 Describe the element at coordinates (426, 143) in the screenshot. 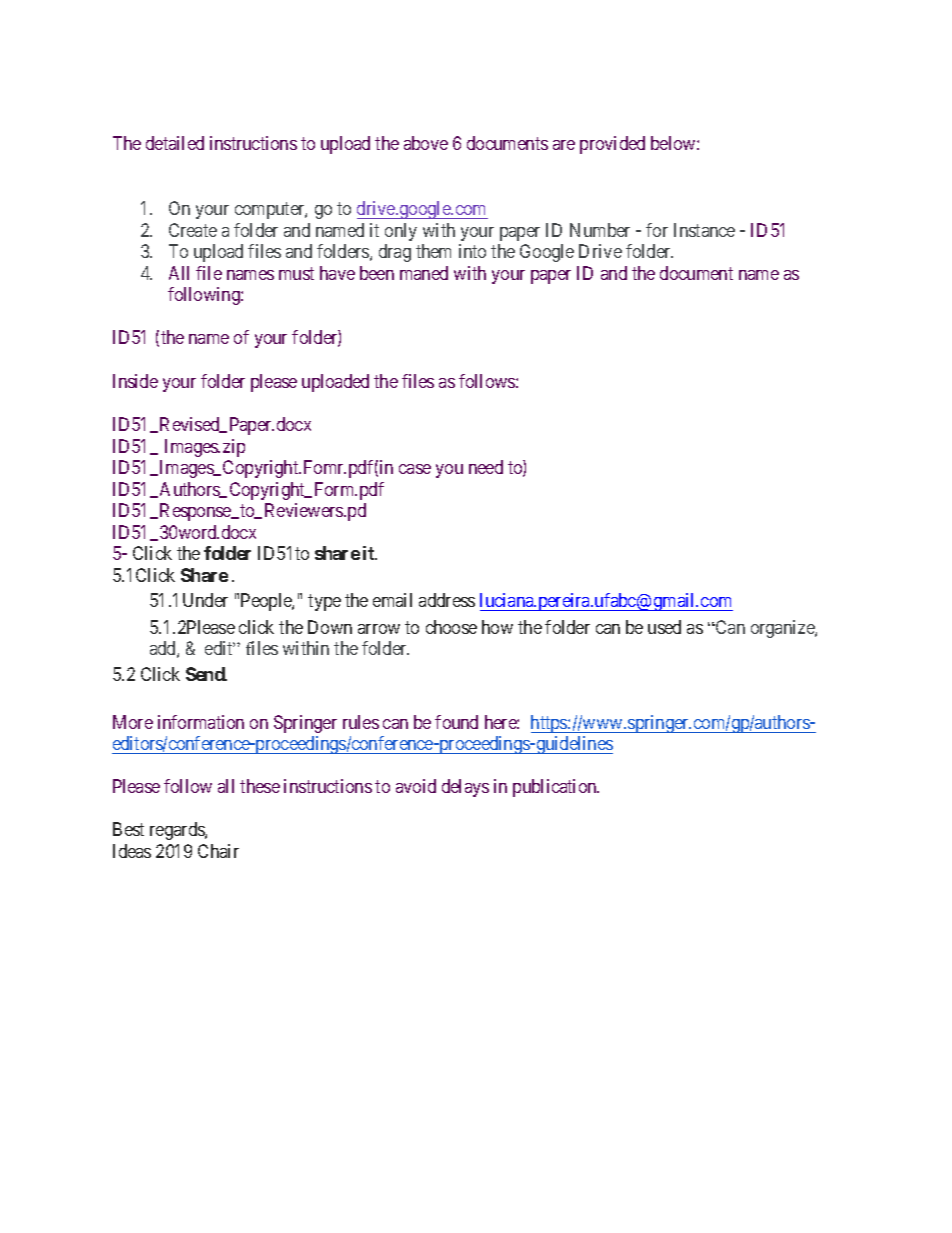

I see `above` at that location.
